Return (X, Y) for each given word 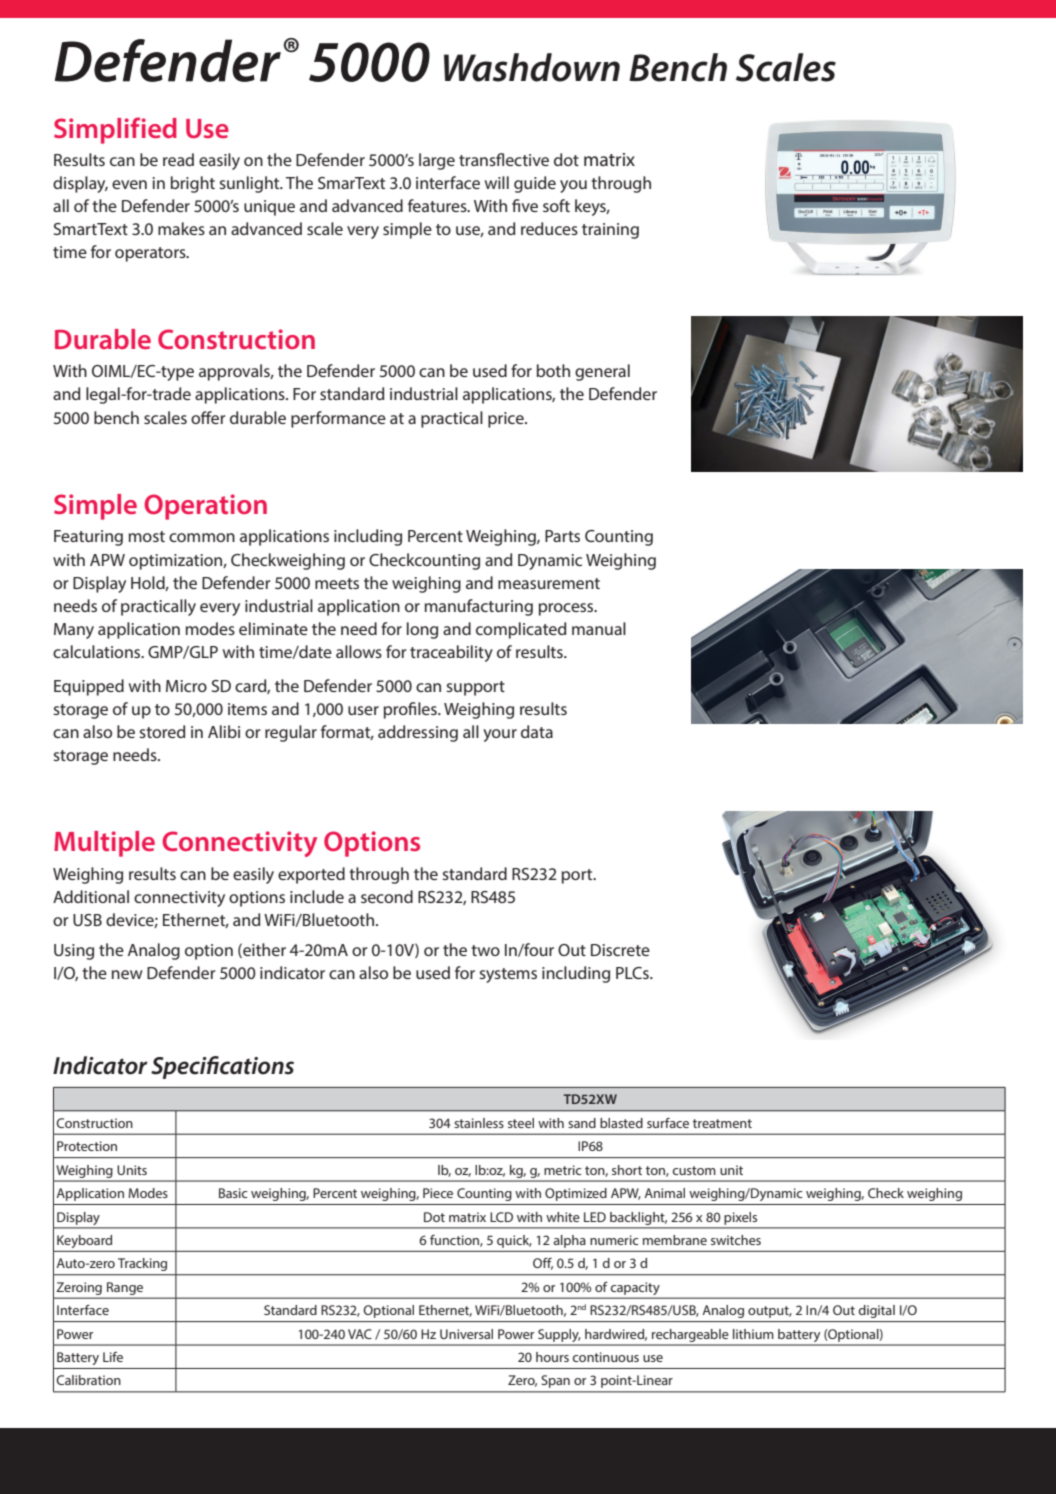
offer (208, 417)
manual (599, 628)
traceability (451, 653)
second (387, 896)
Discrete (620, 950)
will (497, 182)
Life (113, 1357)
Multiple (104, 844)
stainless (479, 1123)
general (602, 372)
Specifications (222, 1067)
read (178, 159)
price (507, 420)
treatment (722, 1123)
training (610, 231)
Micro (186, 686)
